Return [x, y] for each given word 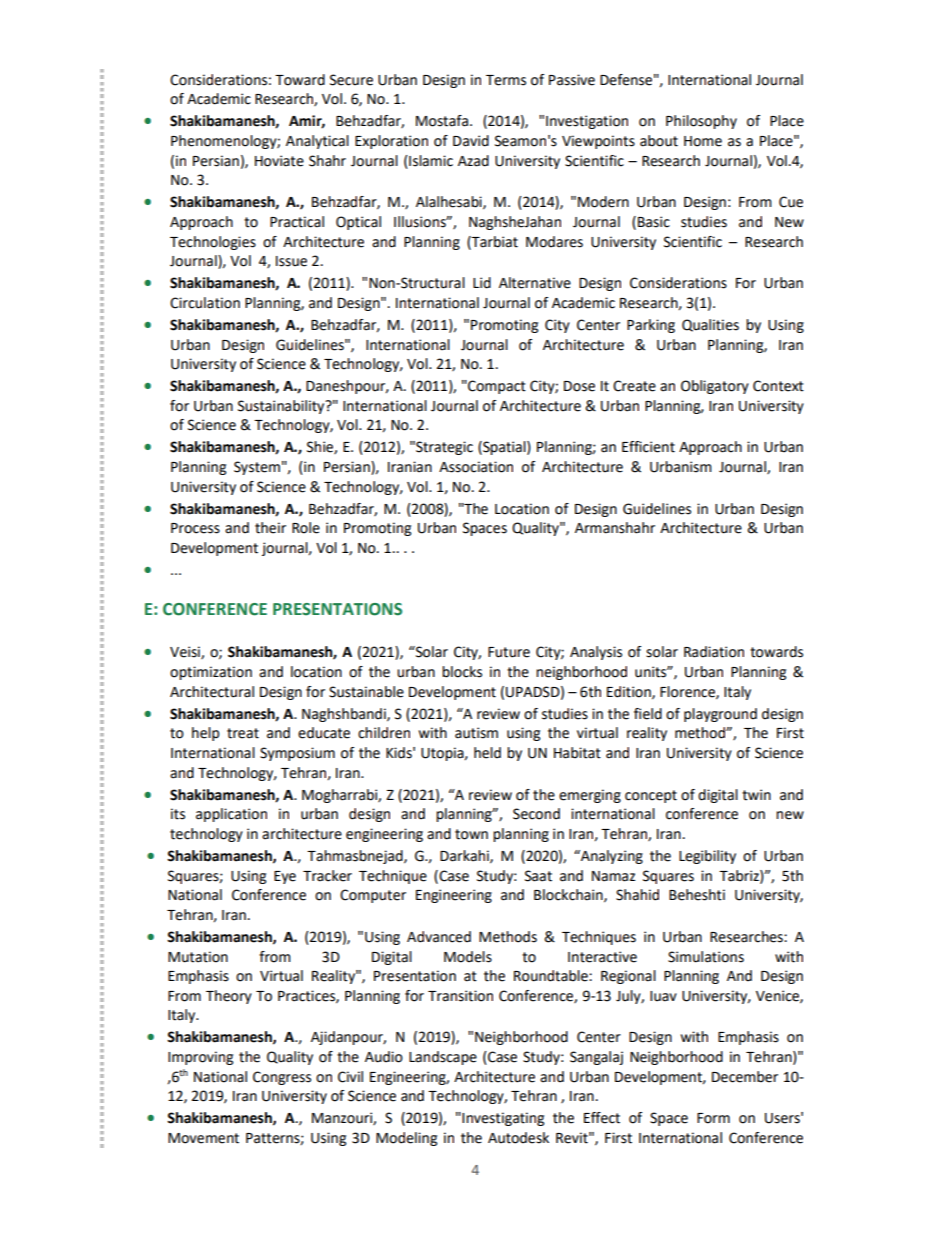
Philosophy [701, 122]
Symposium [297, 754]
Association [476, 467]
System [257, 468]
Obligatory [715, 387]
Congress [282, 1078]
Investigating [503, 1119]
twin [756, 795]
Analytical [317, 142]
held [487, 753]
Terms [506, 80]
